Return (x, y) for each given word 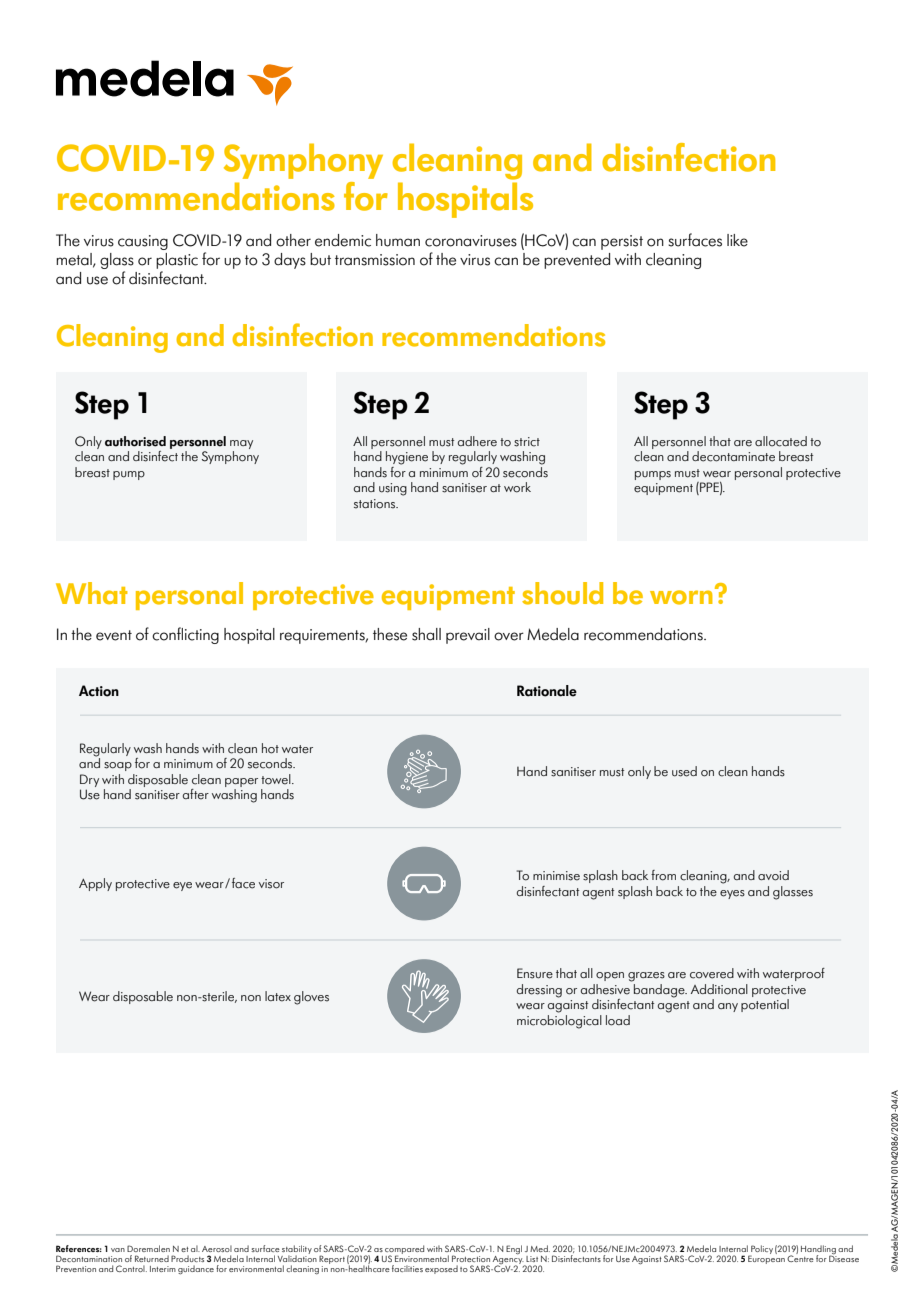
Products (187, 1258)
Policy (761, 1250)
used (684, 771)
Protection (471, 1258)
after (196, 794)
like (737, 240)
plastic (177, 261)
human (398, 240)
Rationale (547, 691)
